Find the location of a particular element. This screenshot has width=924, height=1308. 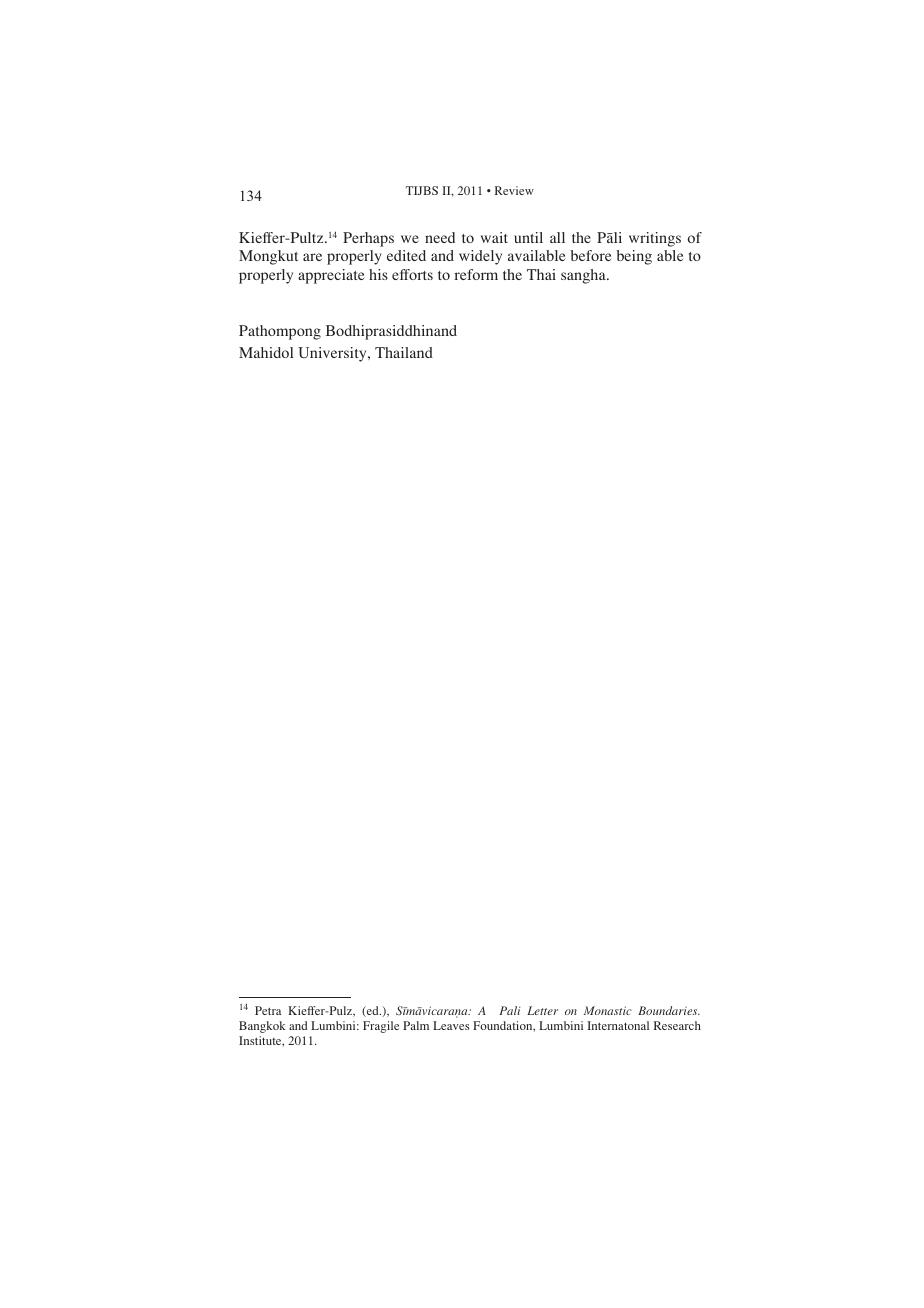

University is located at coordinates (333, 354).
